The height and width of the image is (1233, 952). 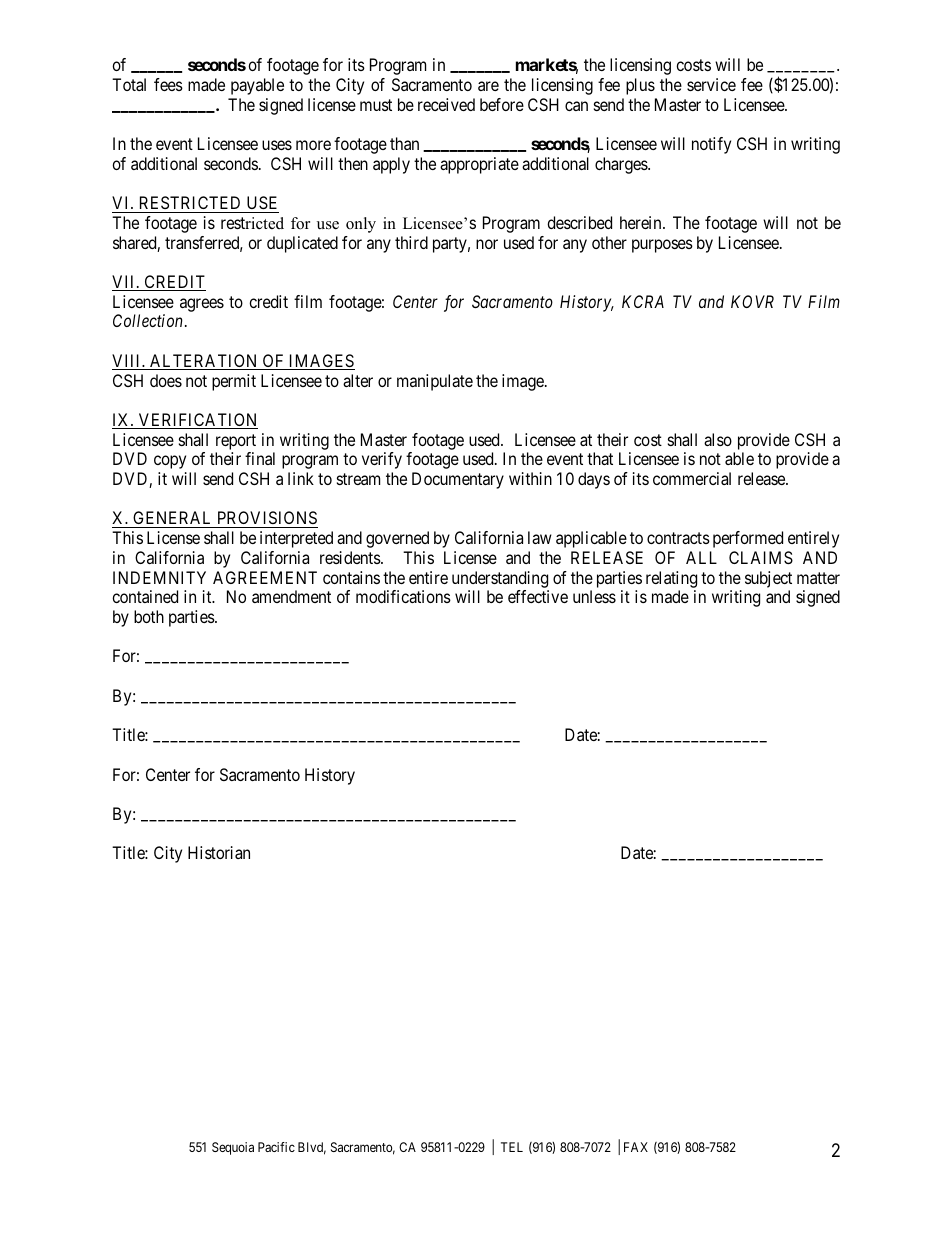 What do you see at coordinates (446, 104) in the image?
I see `received` at bounding box center [446, 104].
